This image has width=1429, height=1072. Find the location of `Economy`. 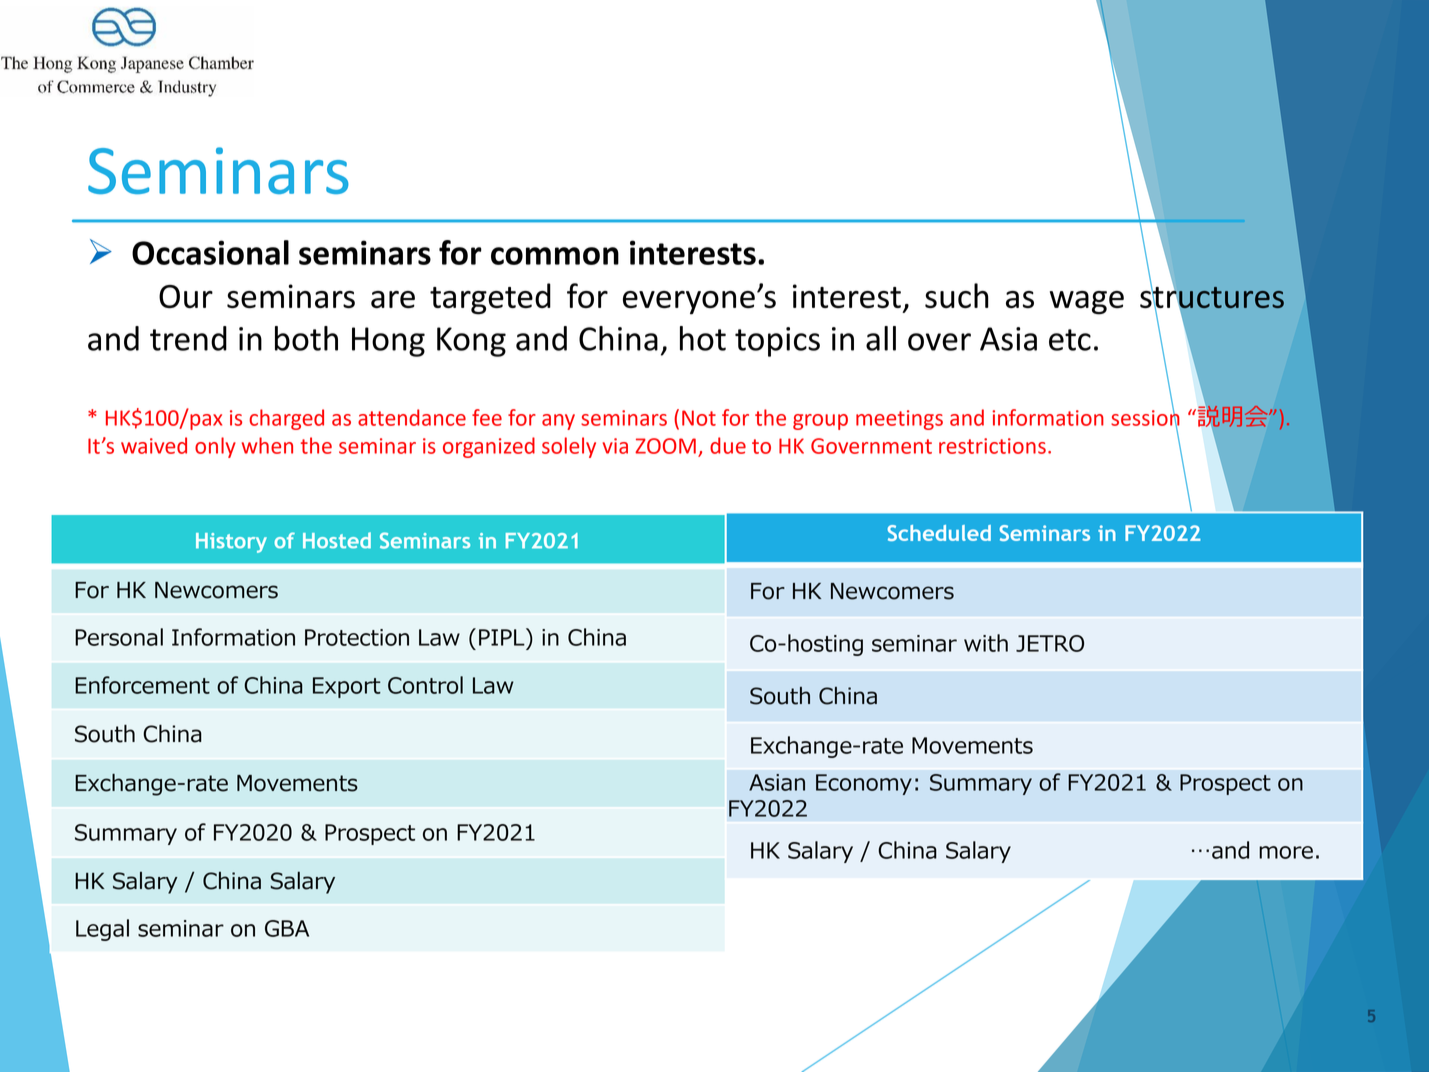

Economy is located at coordinates (864, 784).
